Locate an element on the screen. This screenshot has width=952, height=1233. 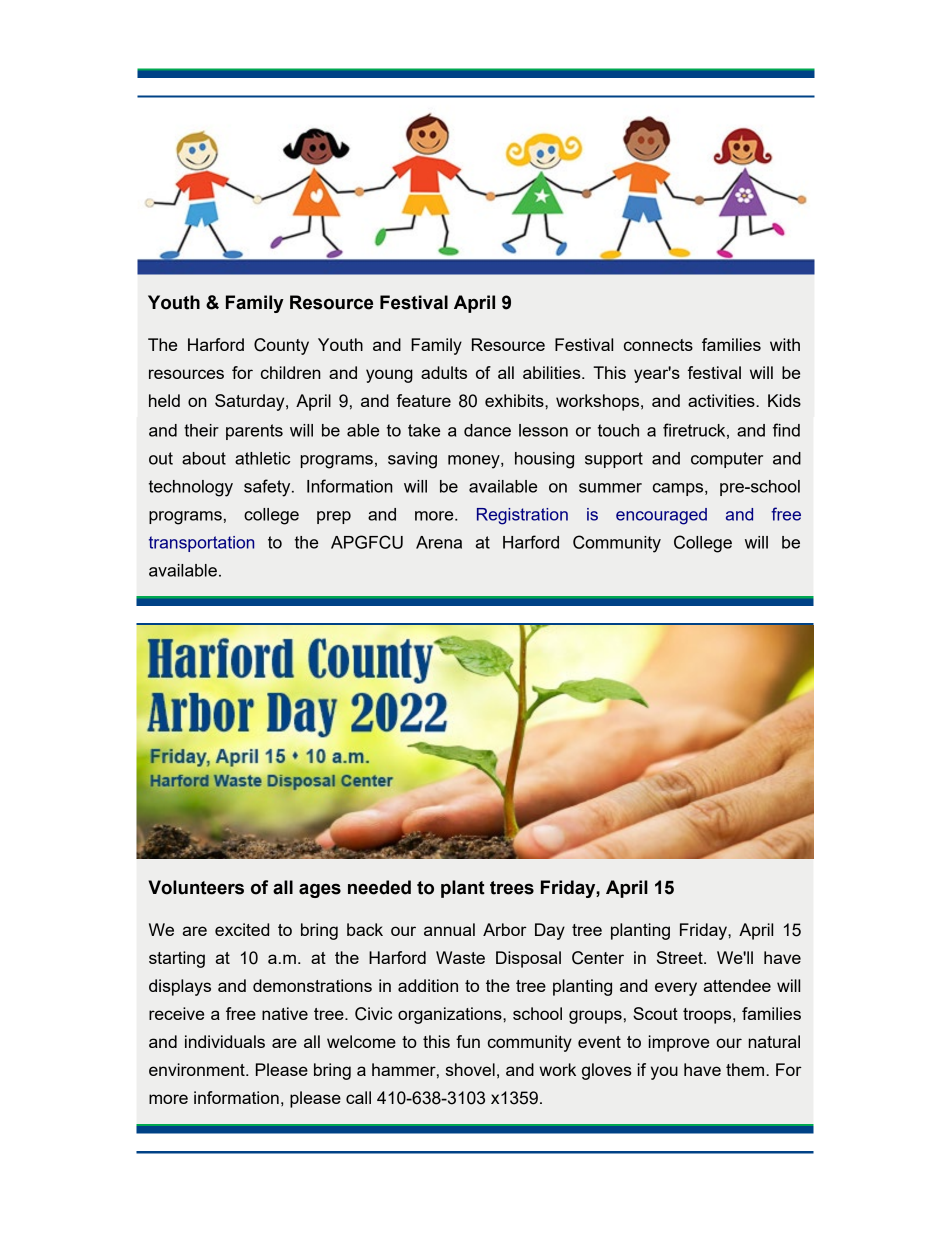
Volunteers is located at coordinates (196, 887).
